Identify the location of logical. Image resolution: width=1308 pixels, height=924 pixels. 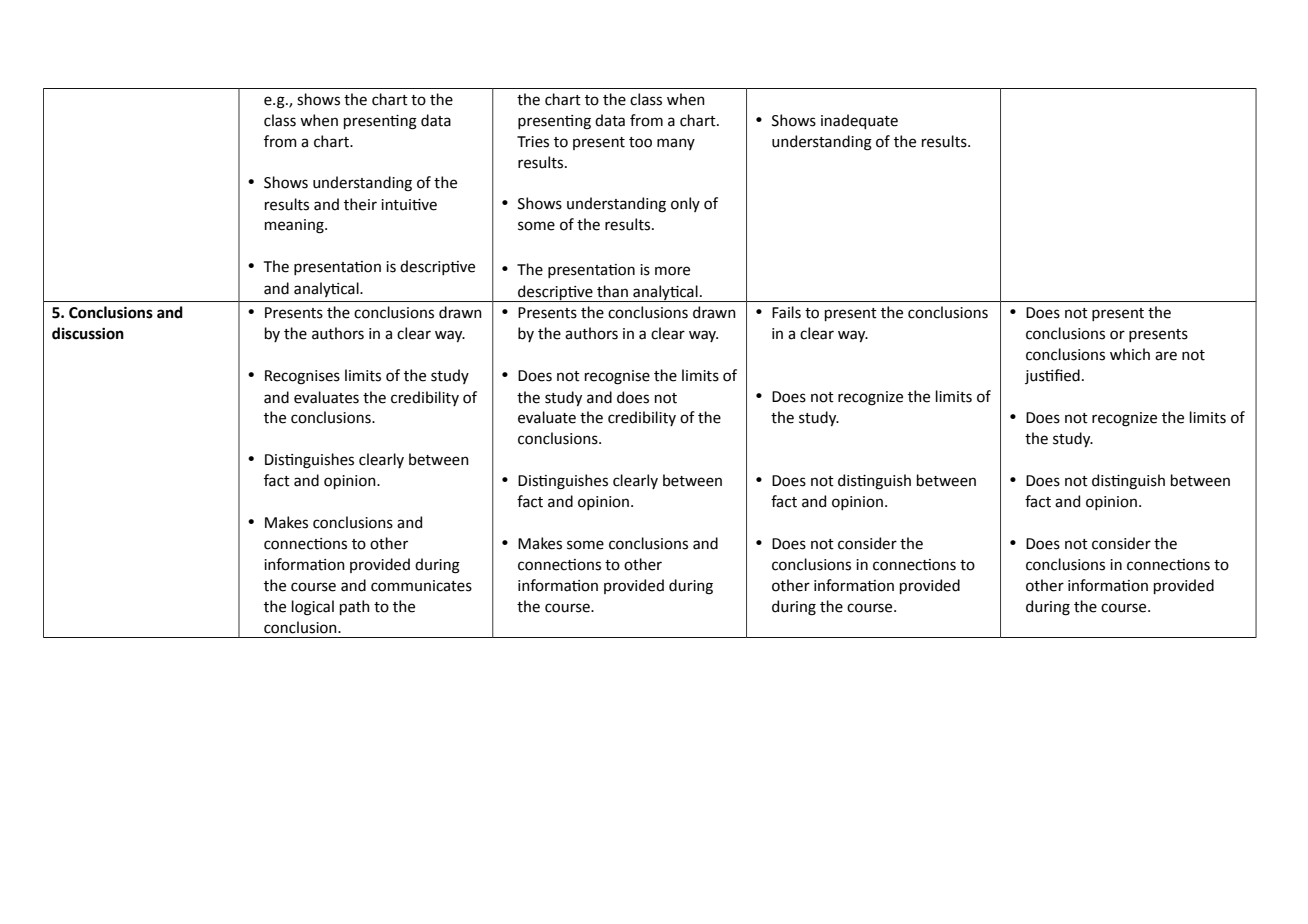
(313, 608).
